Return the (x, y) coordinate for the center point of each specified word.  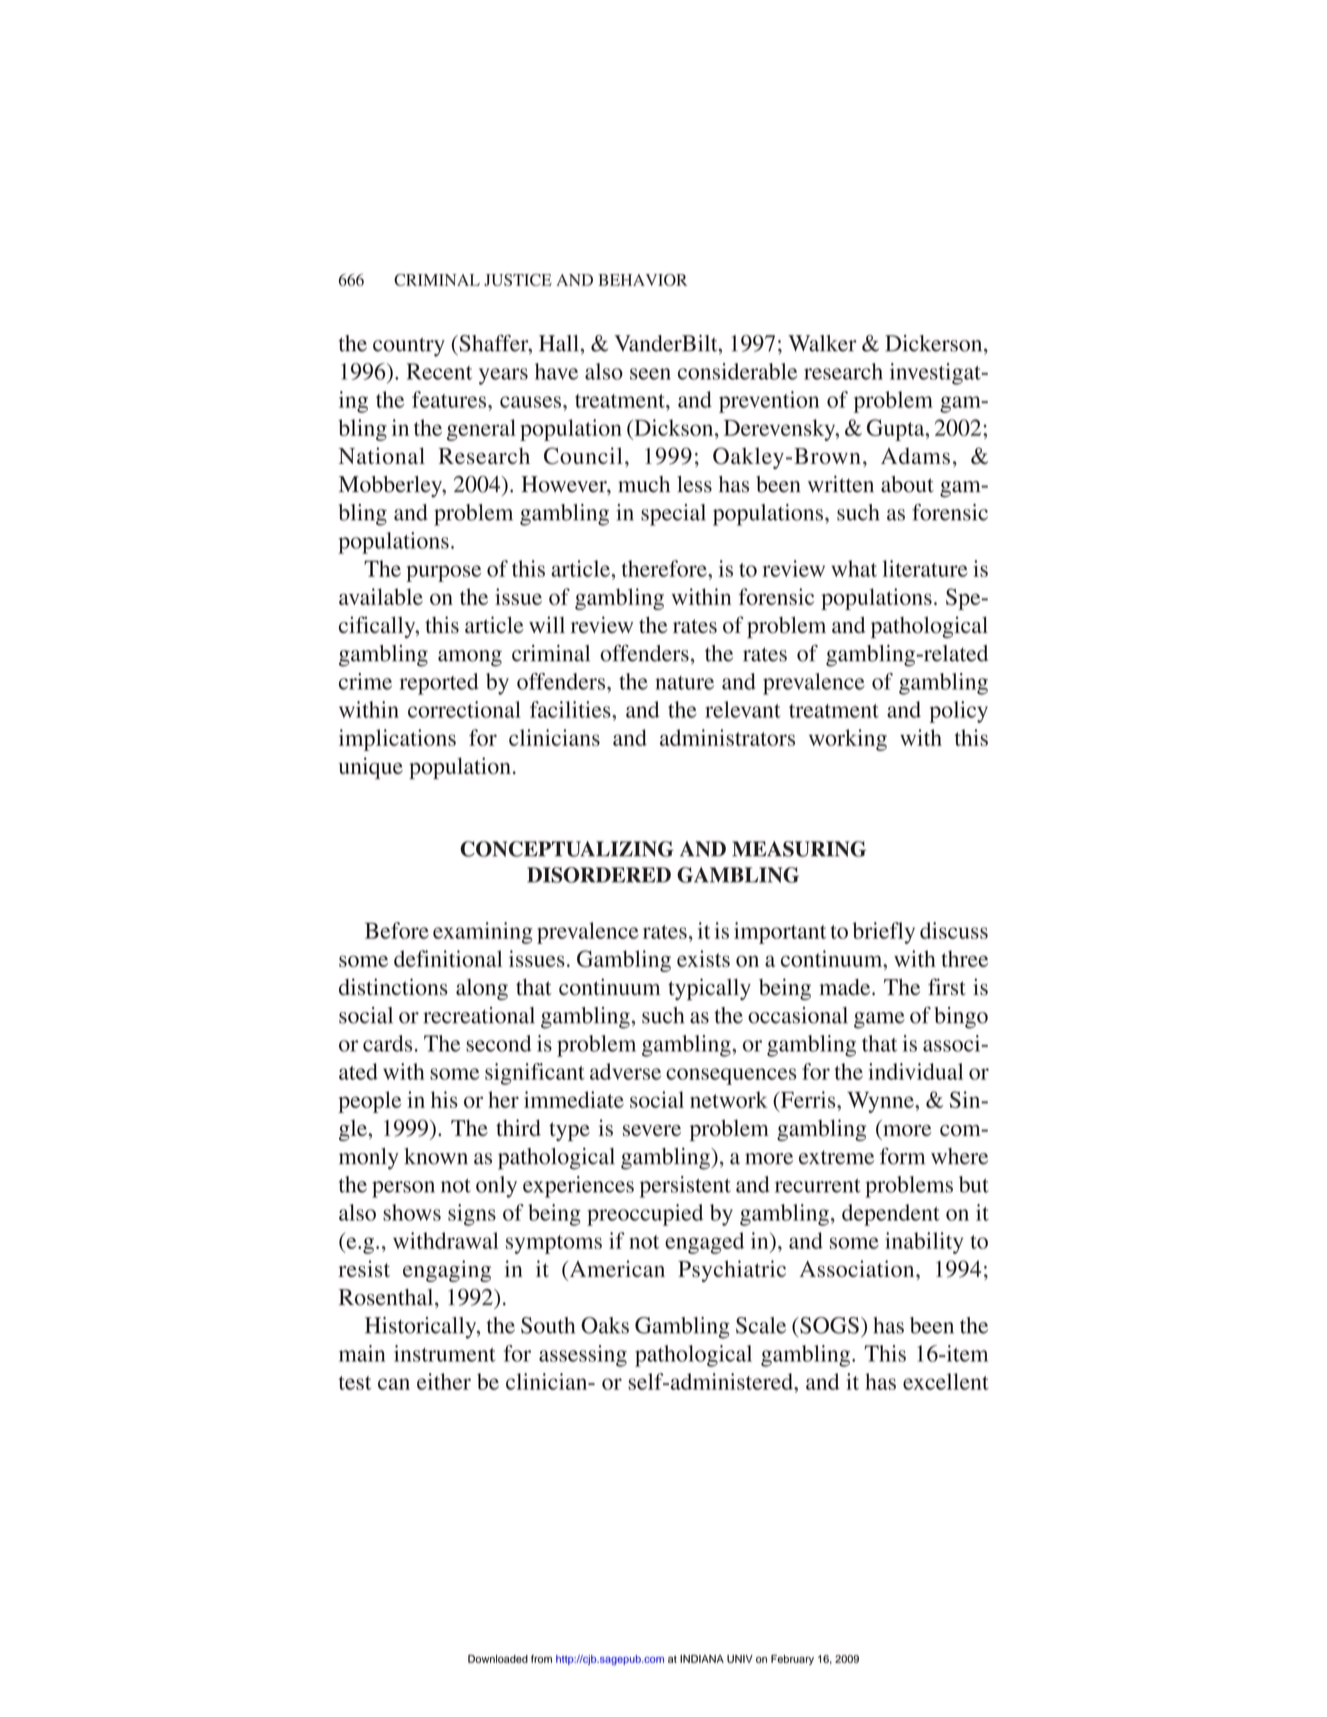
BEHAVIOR (642, 280)
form (902, 1156)
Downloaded (498, 1659)
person (403, 1189)
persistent (685, 1187)
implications (397, 740)
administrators (727, 737)
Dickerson (935, 343)
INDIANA (702, 1659)
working (848, 740)
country (409, 347)
